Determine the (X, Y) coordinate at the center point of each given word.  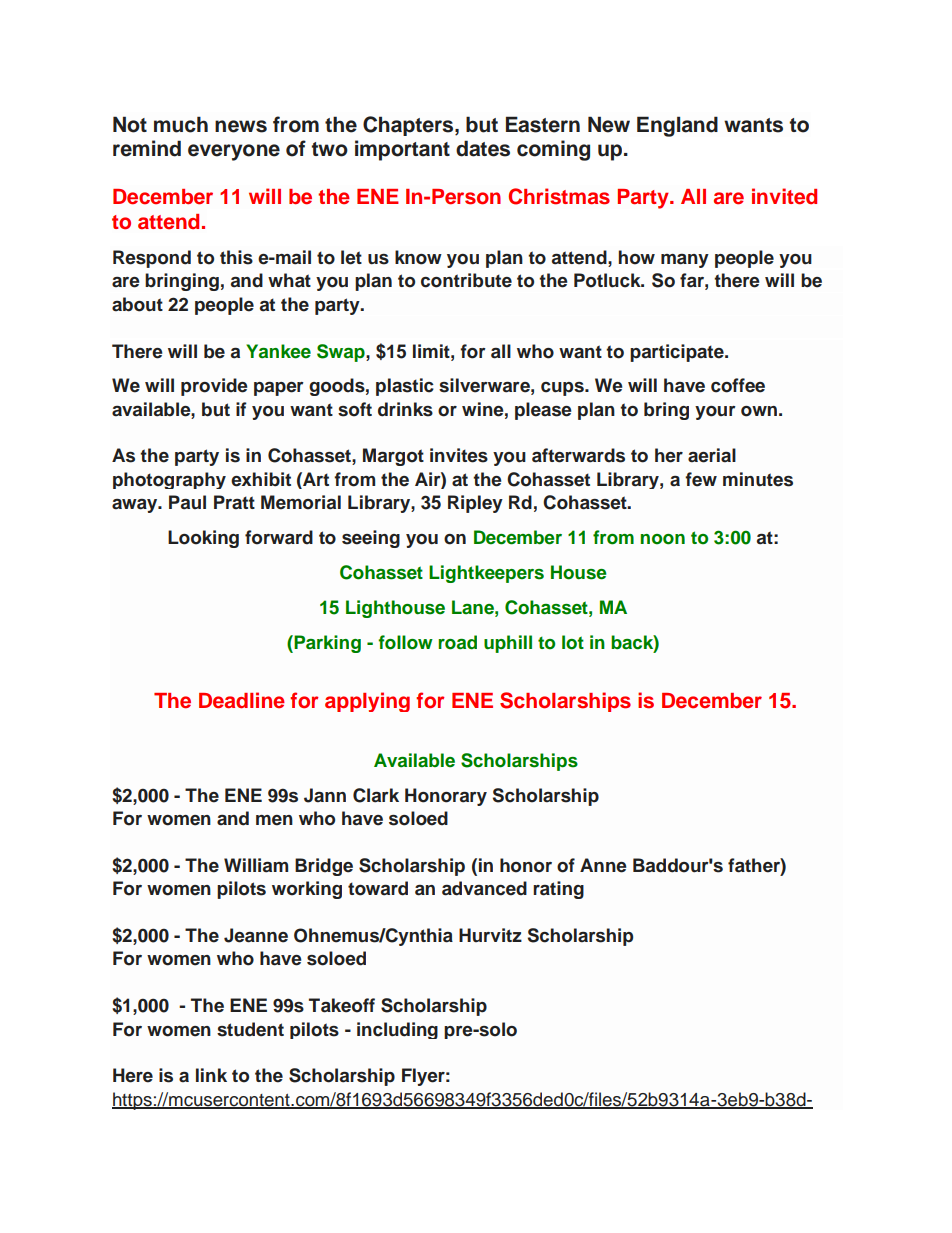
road (457, 642)
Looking (203, 539)
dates (483, 148)
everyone (234, 152)
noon (662, 539)
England (677, 126)
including (397, 1030)
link (211, 1075)
